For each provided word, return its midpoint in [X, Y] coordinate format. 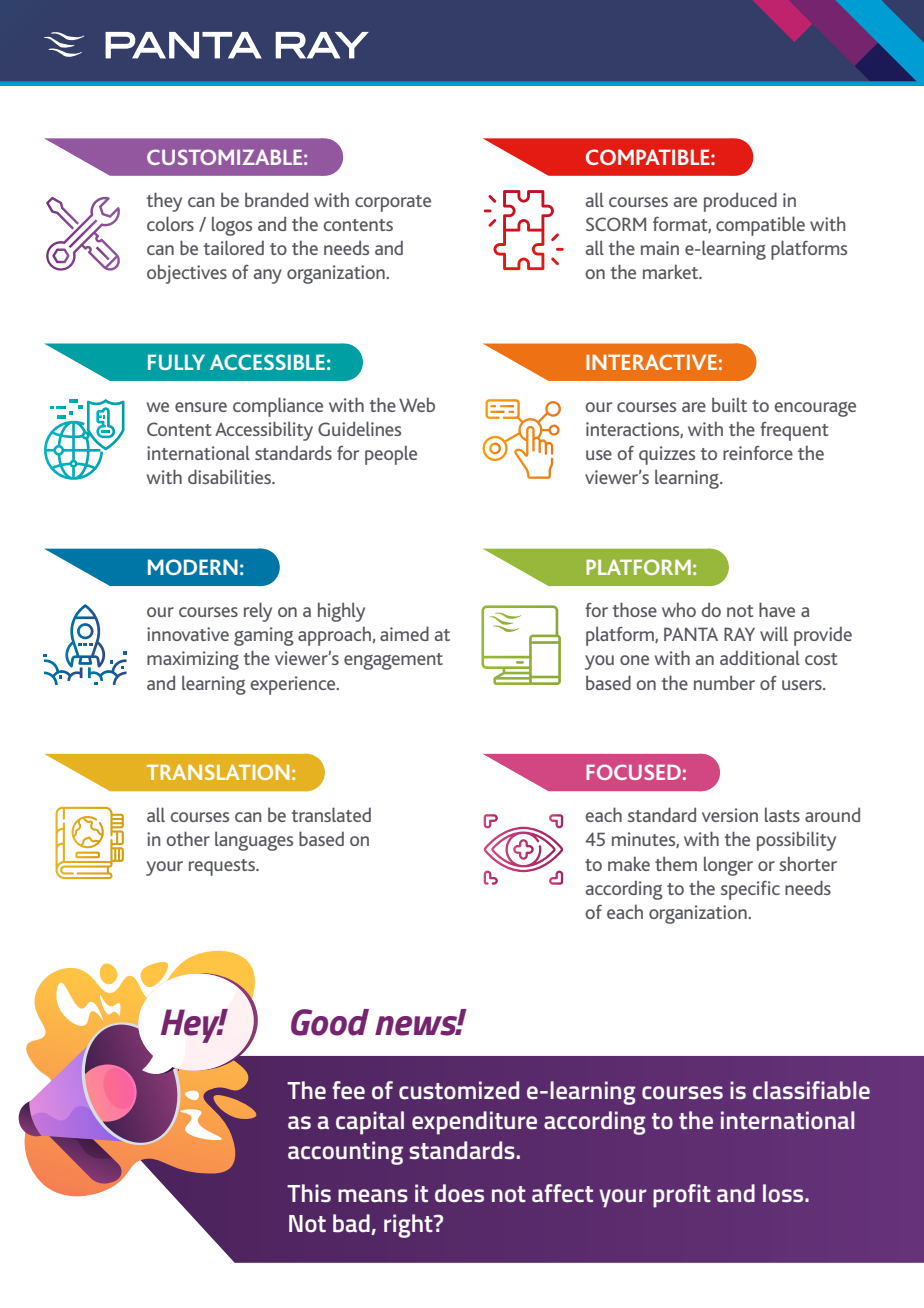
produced [740, 202]
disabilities [231, 476]
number [724, 682]
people [391, 455]
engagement [393, 661]
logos [232, 226]
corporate [393, 203]
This [309, 1193]
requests [223, 867]
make [629, 863]
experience [294, 685]
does [459, 1193]
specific [750, 890]
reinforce [758, 453]
